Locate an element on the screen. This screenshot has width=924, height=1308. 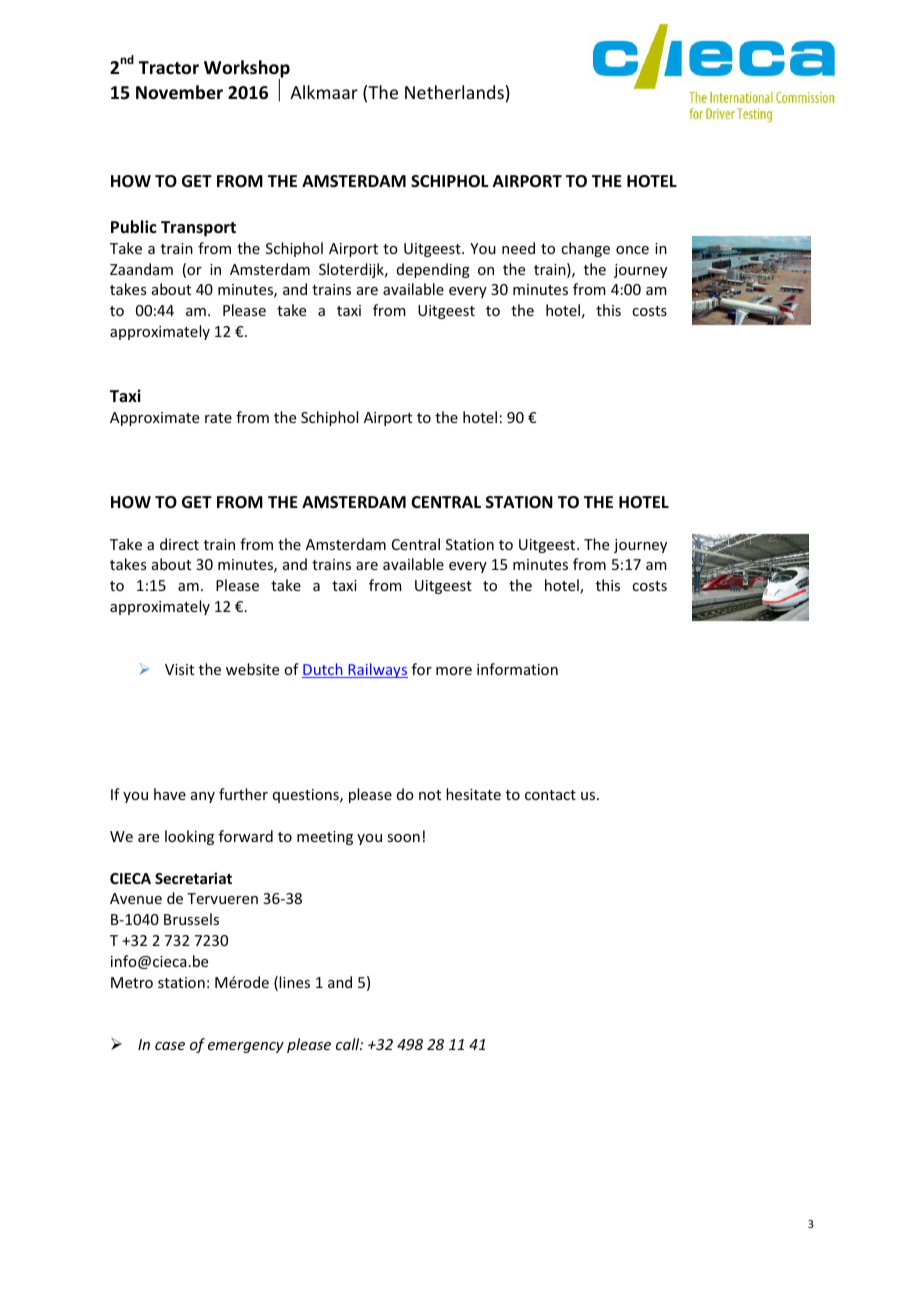
contact is located at coordinates (550, 795).
